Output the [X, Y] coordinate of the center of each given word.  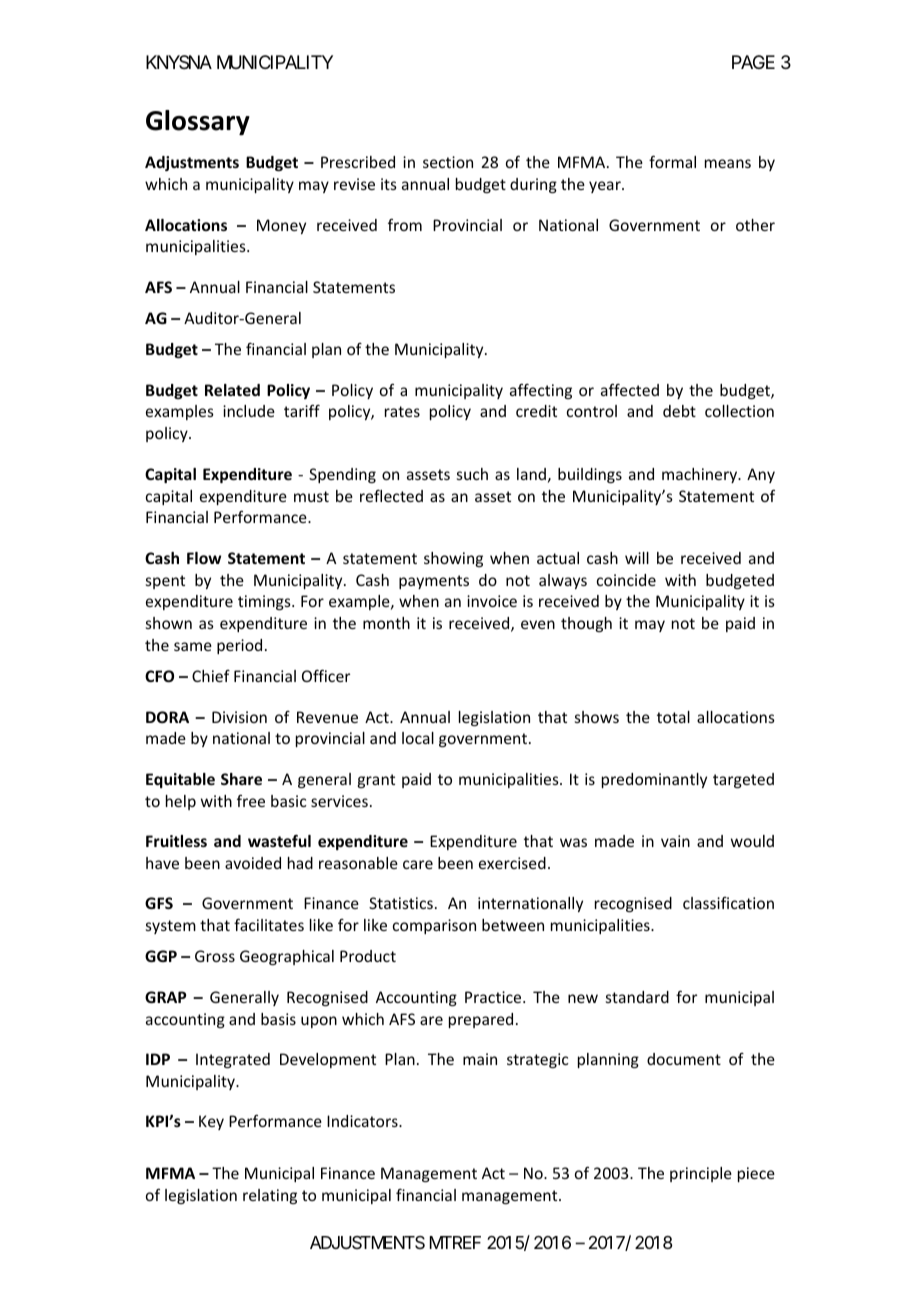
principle [701, 1174]
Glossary [198, 123]
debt [679, 411]
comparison [434, 926]
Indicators [363, 1121]
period [239, 646]
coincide [626, 580]
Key [211, 1122]
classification [728, 903]
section [448, 162]
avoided [253, 863]
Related [232, 390]
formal [672, 161]
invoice [492, 601]
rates [402, 411]
